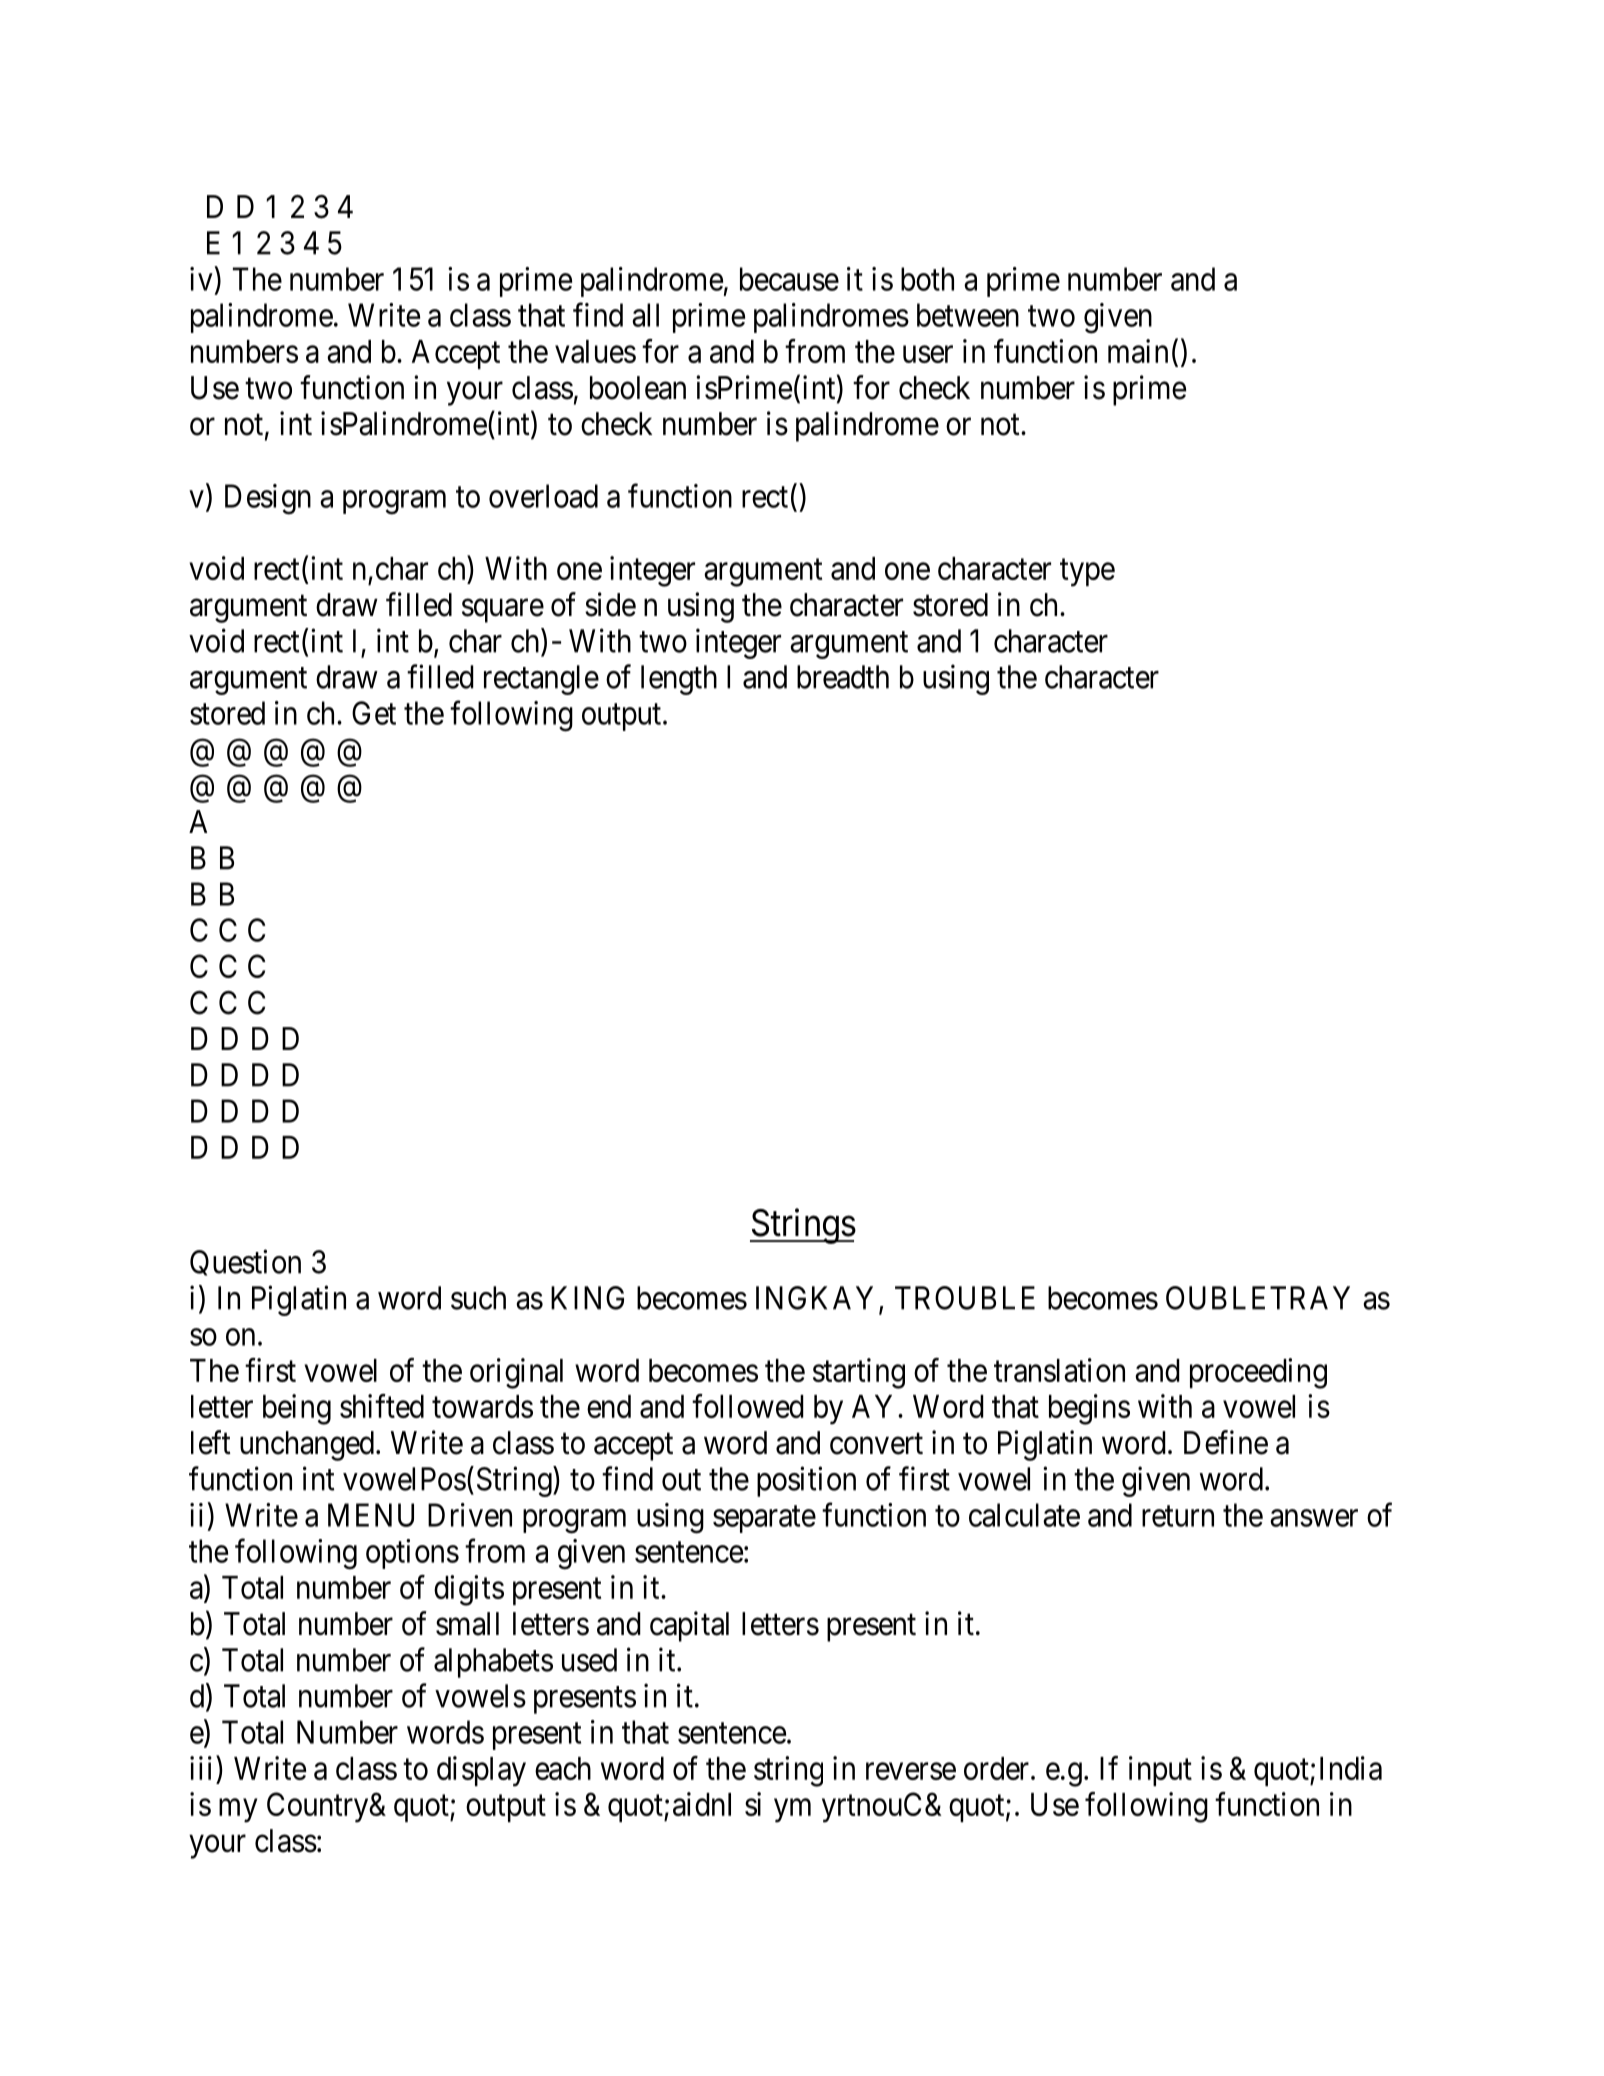 The image size is (1604, 2076). Describe the element at coordinates (587, 1298) in the screenshot. I see `KING` at that location.
